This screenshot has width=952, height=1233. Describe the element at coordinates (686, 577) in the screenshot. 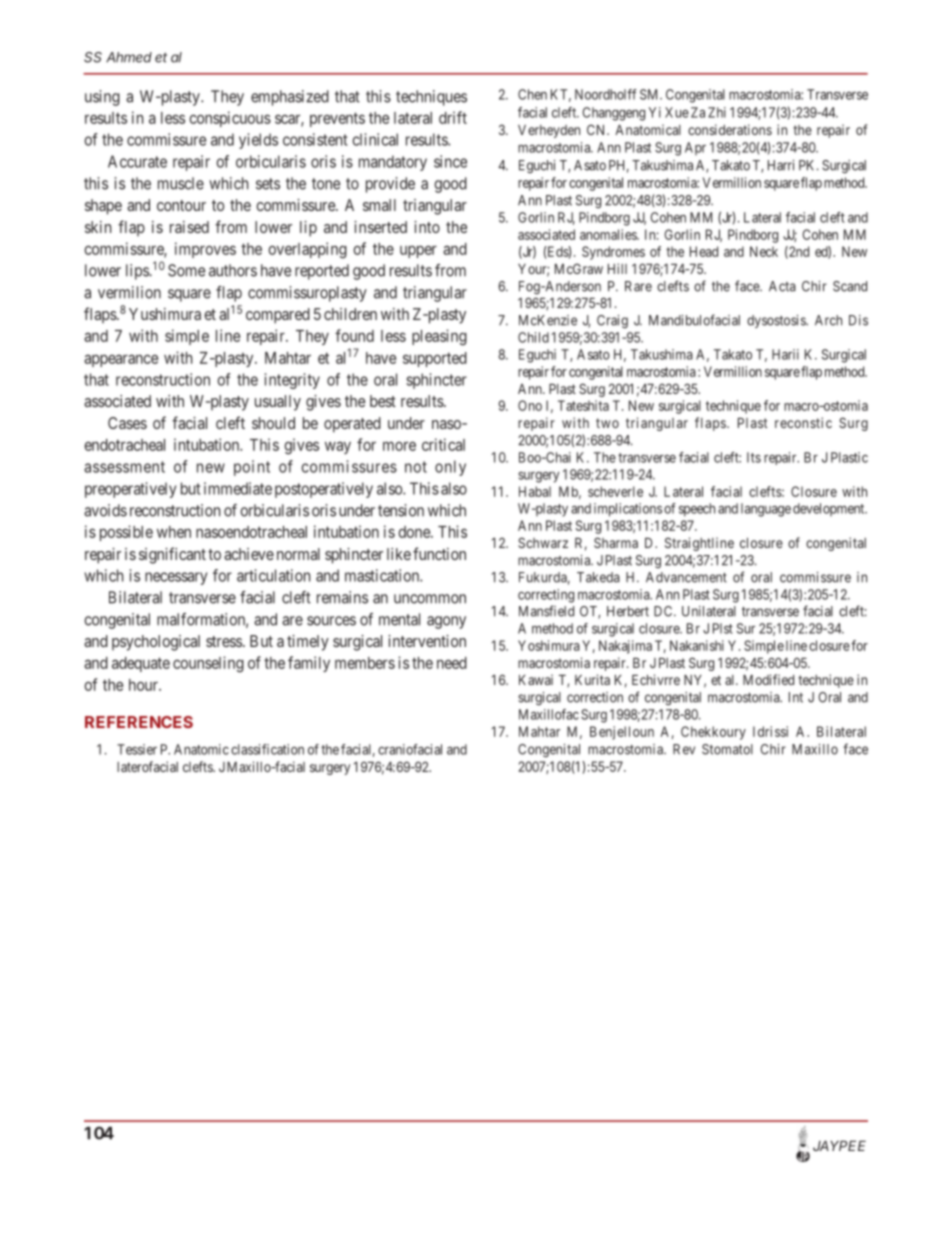

I see `Advancement` at that location.
